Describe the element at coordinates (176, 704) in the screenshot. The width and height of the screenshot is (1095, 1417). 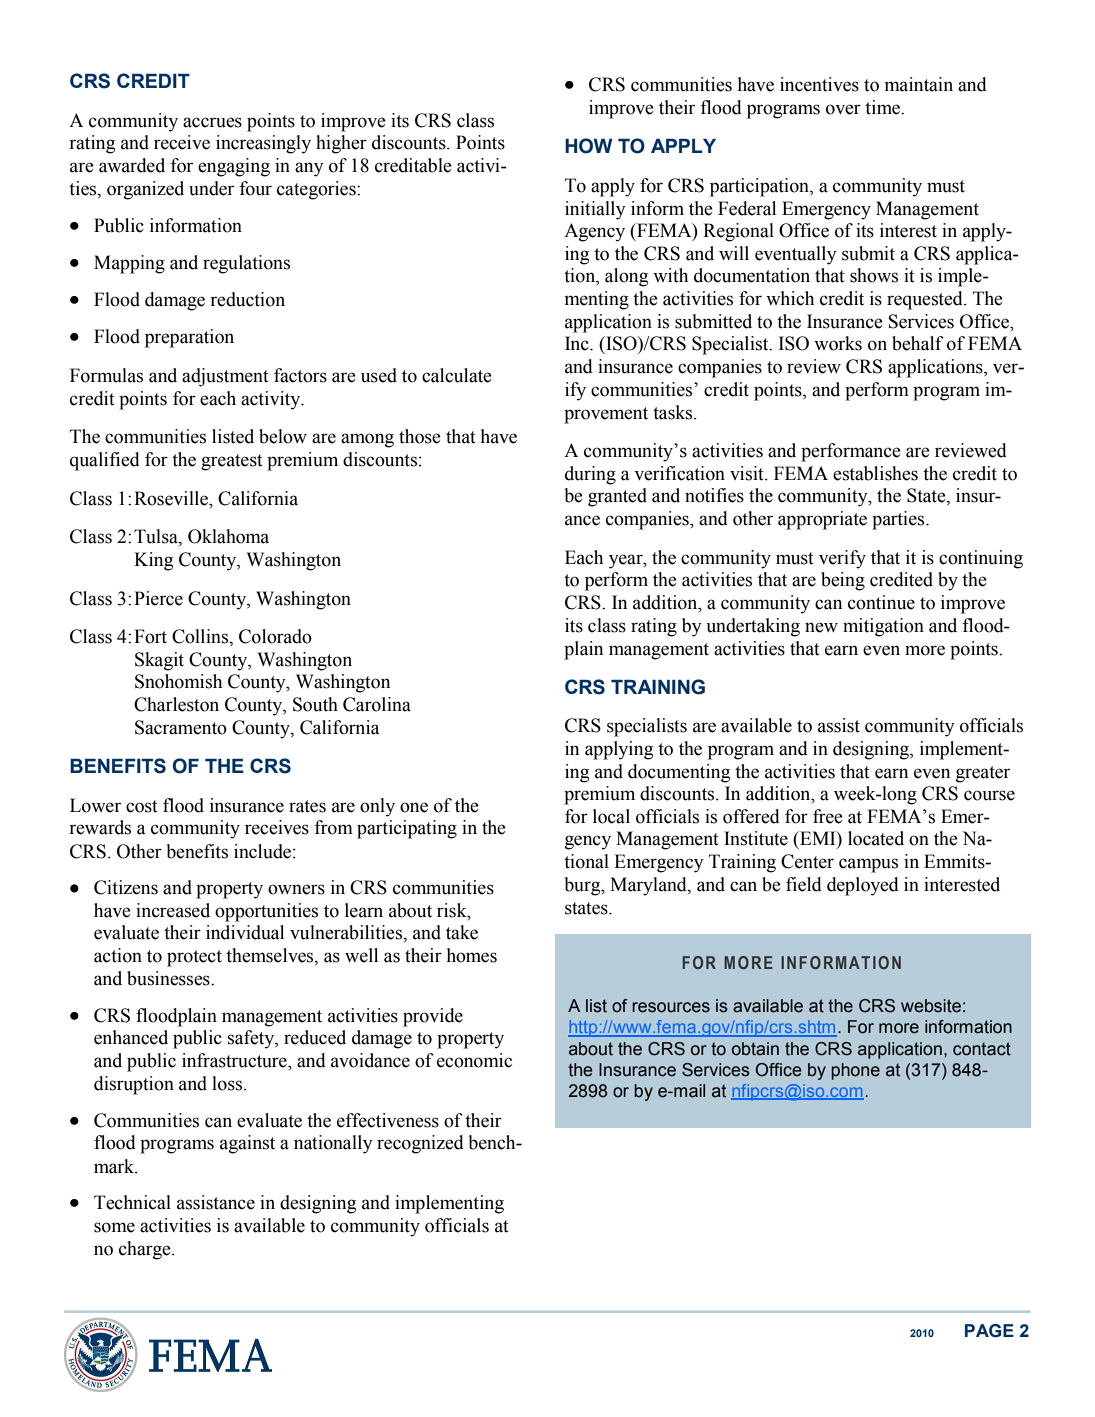
I see `Charleston` at that location.
